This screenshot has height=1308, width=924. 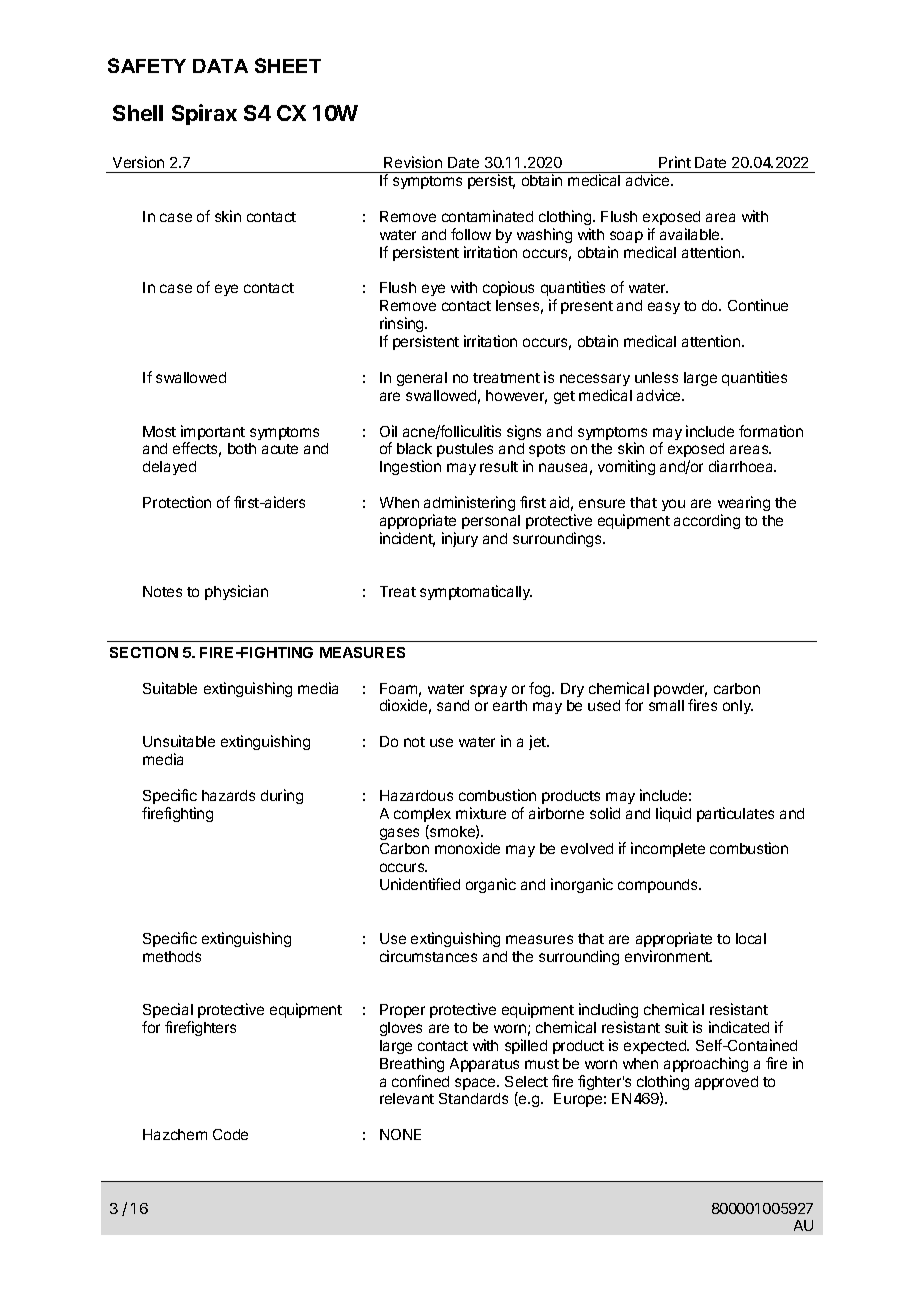 What do you see at coordinates (707, 521) in the screenshot?
I see `according` at bounding box center [707, 521].
